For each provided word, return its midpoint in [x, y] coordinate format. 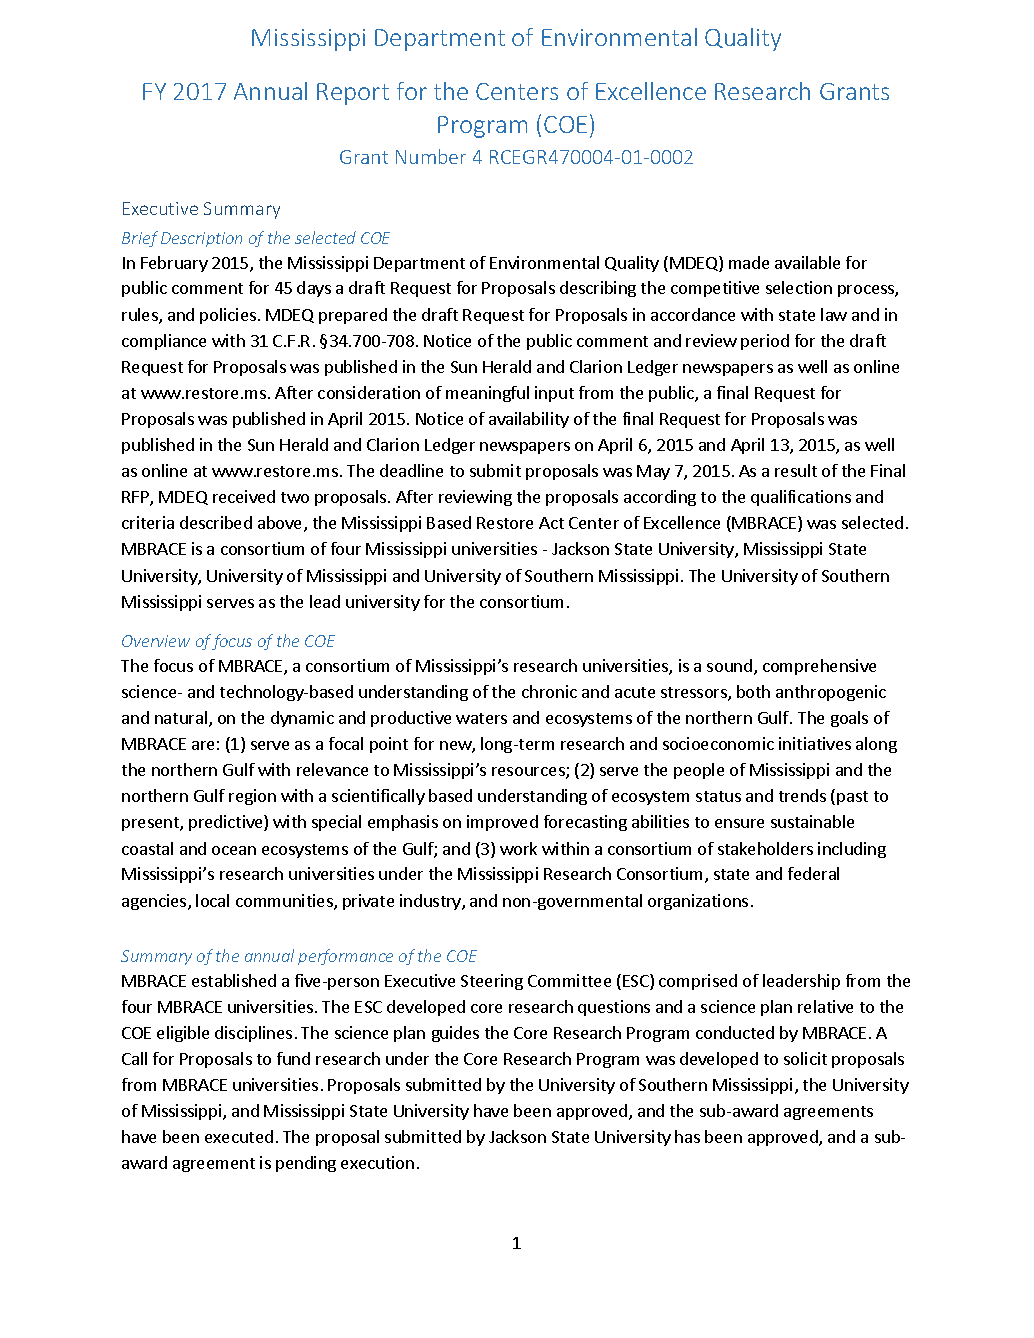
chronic [549, 691]
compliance [164, 342]
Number [431, 156]
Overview [156, 641]
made [749, 262]
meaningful [487, 394]
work [518, 848]
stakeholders [765, 848]
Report [353, 94]
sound [729, 665]
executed [239, 1136]
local [212, 900]
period [765, 342]
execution [377, 1162]
